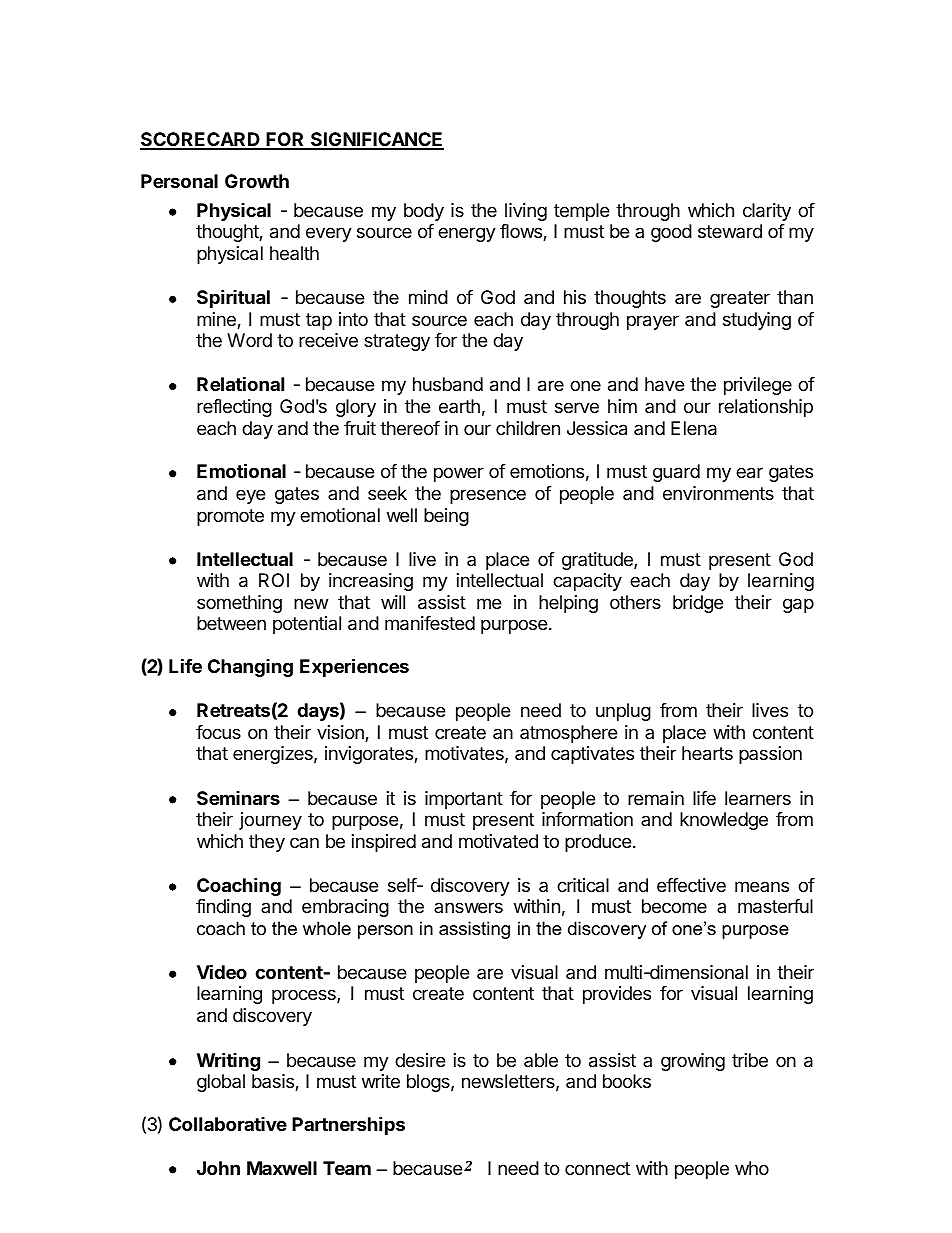  I want to click on eye, so click(250, 496).
